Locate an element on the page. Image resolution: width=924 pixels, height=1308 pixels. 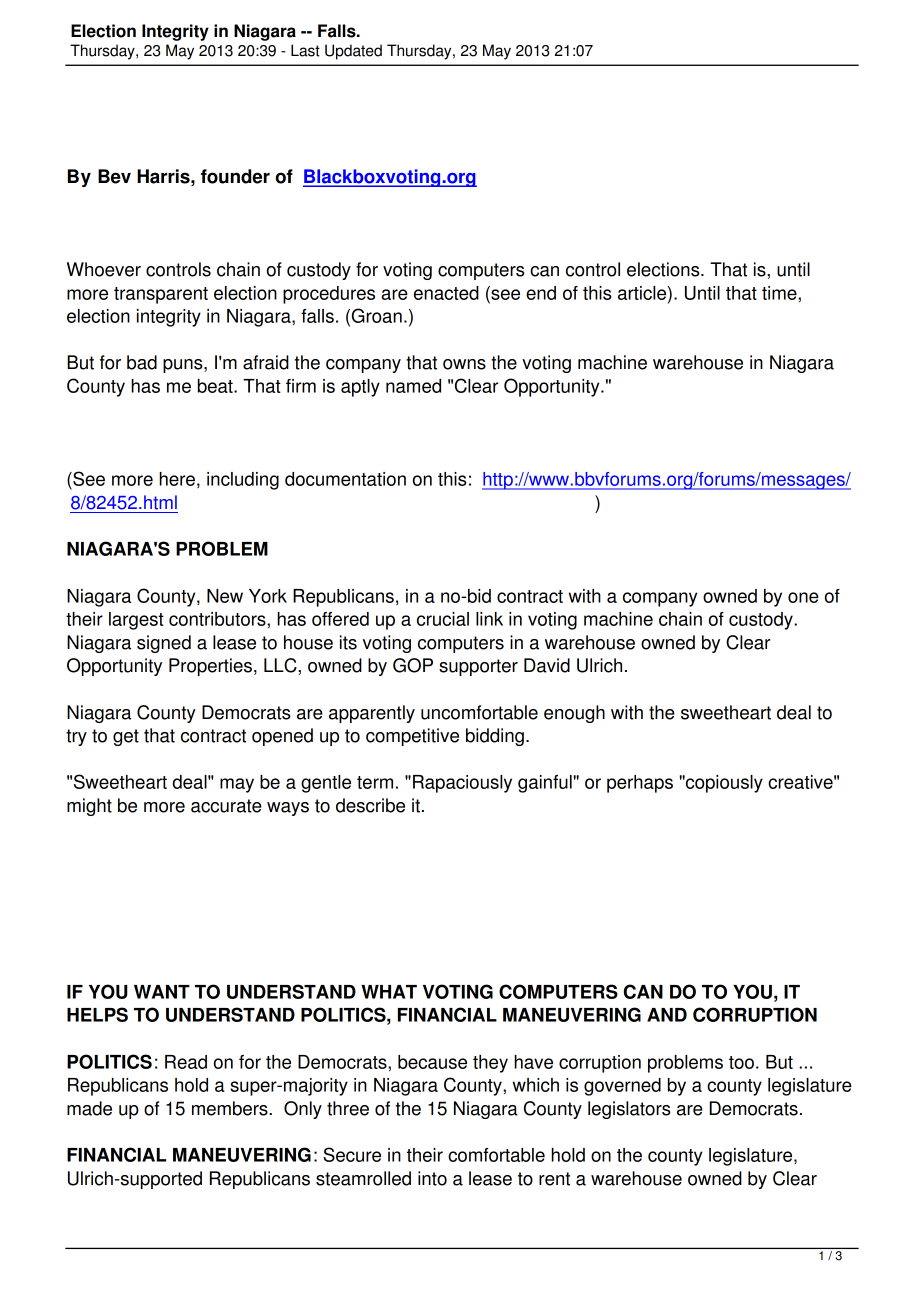
Updated is located at coordinates (353, 52).
